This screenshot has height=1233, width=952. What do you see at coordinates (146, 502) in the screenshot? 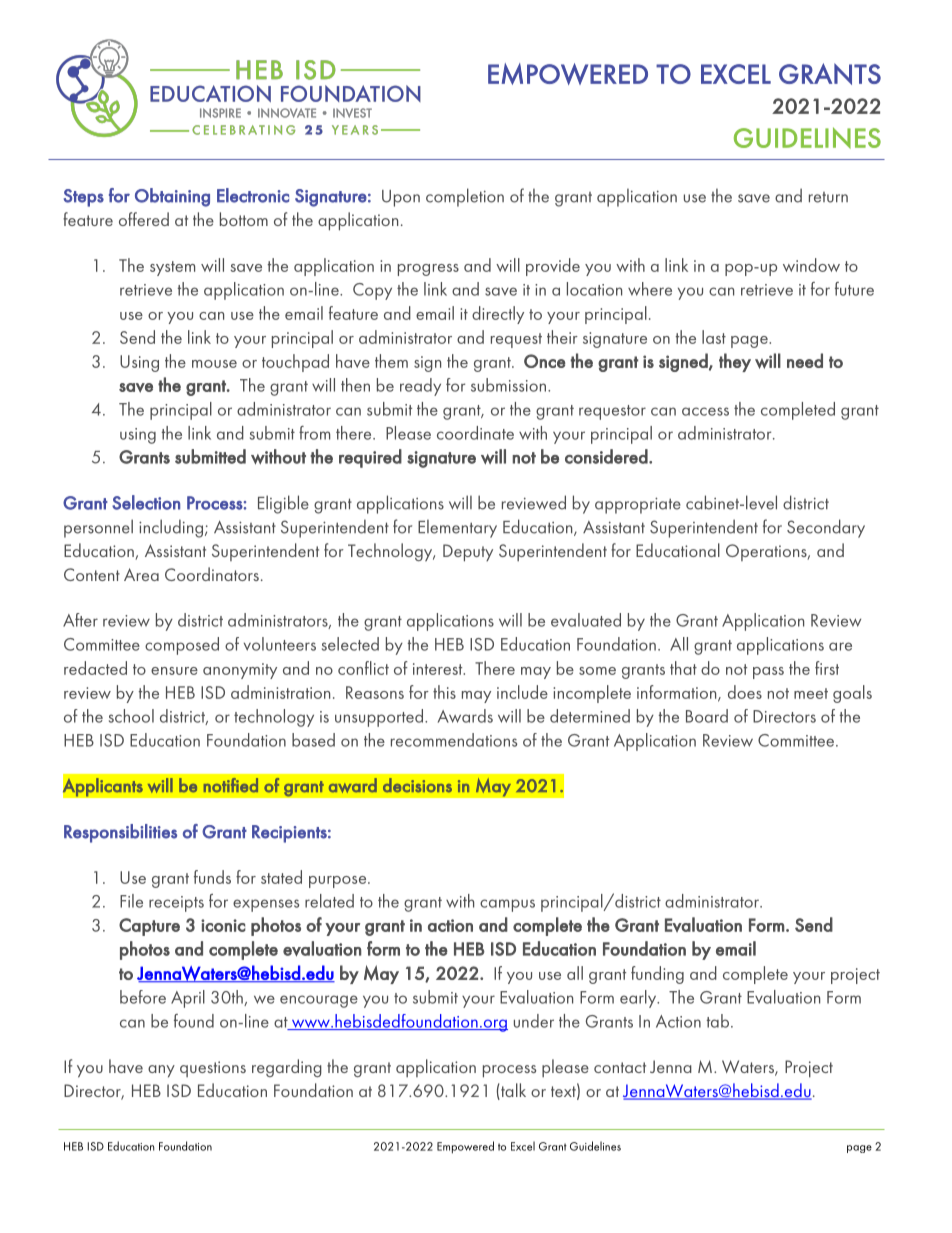
I see `Selection` at bounding box center [146, 502].
